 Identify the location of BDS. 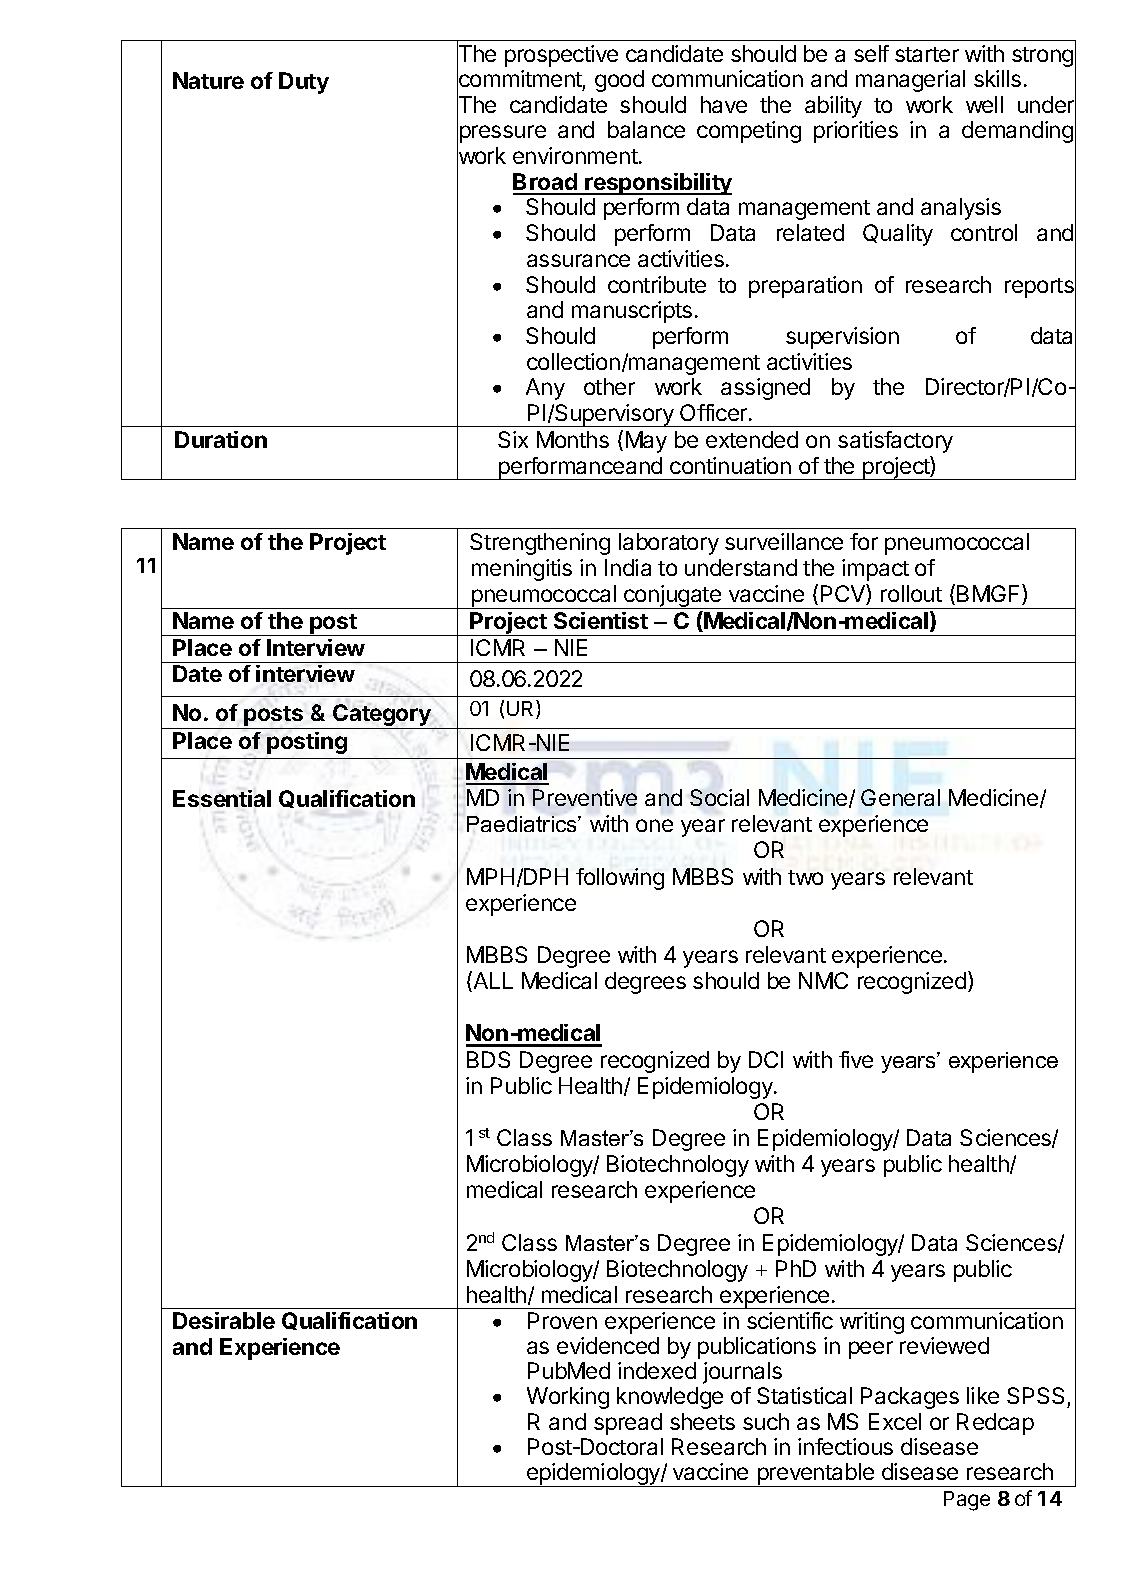
(488, 1059).
